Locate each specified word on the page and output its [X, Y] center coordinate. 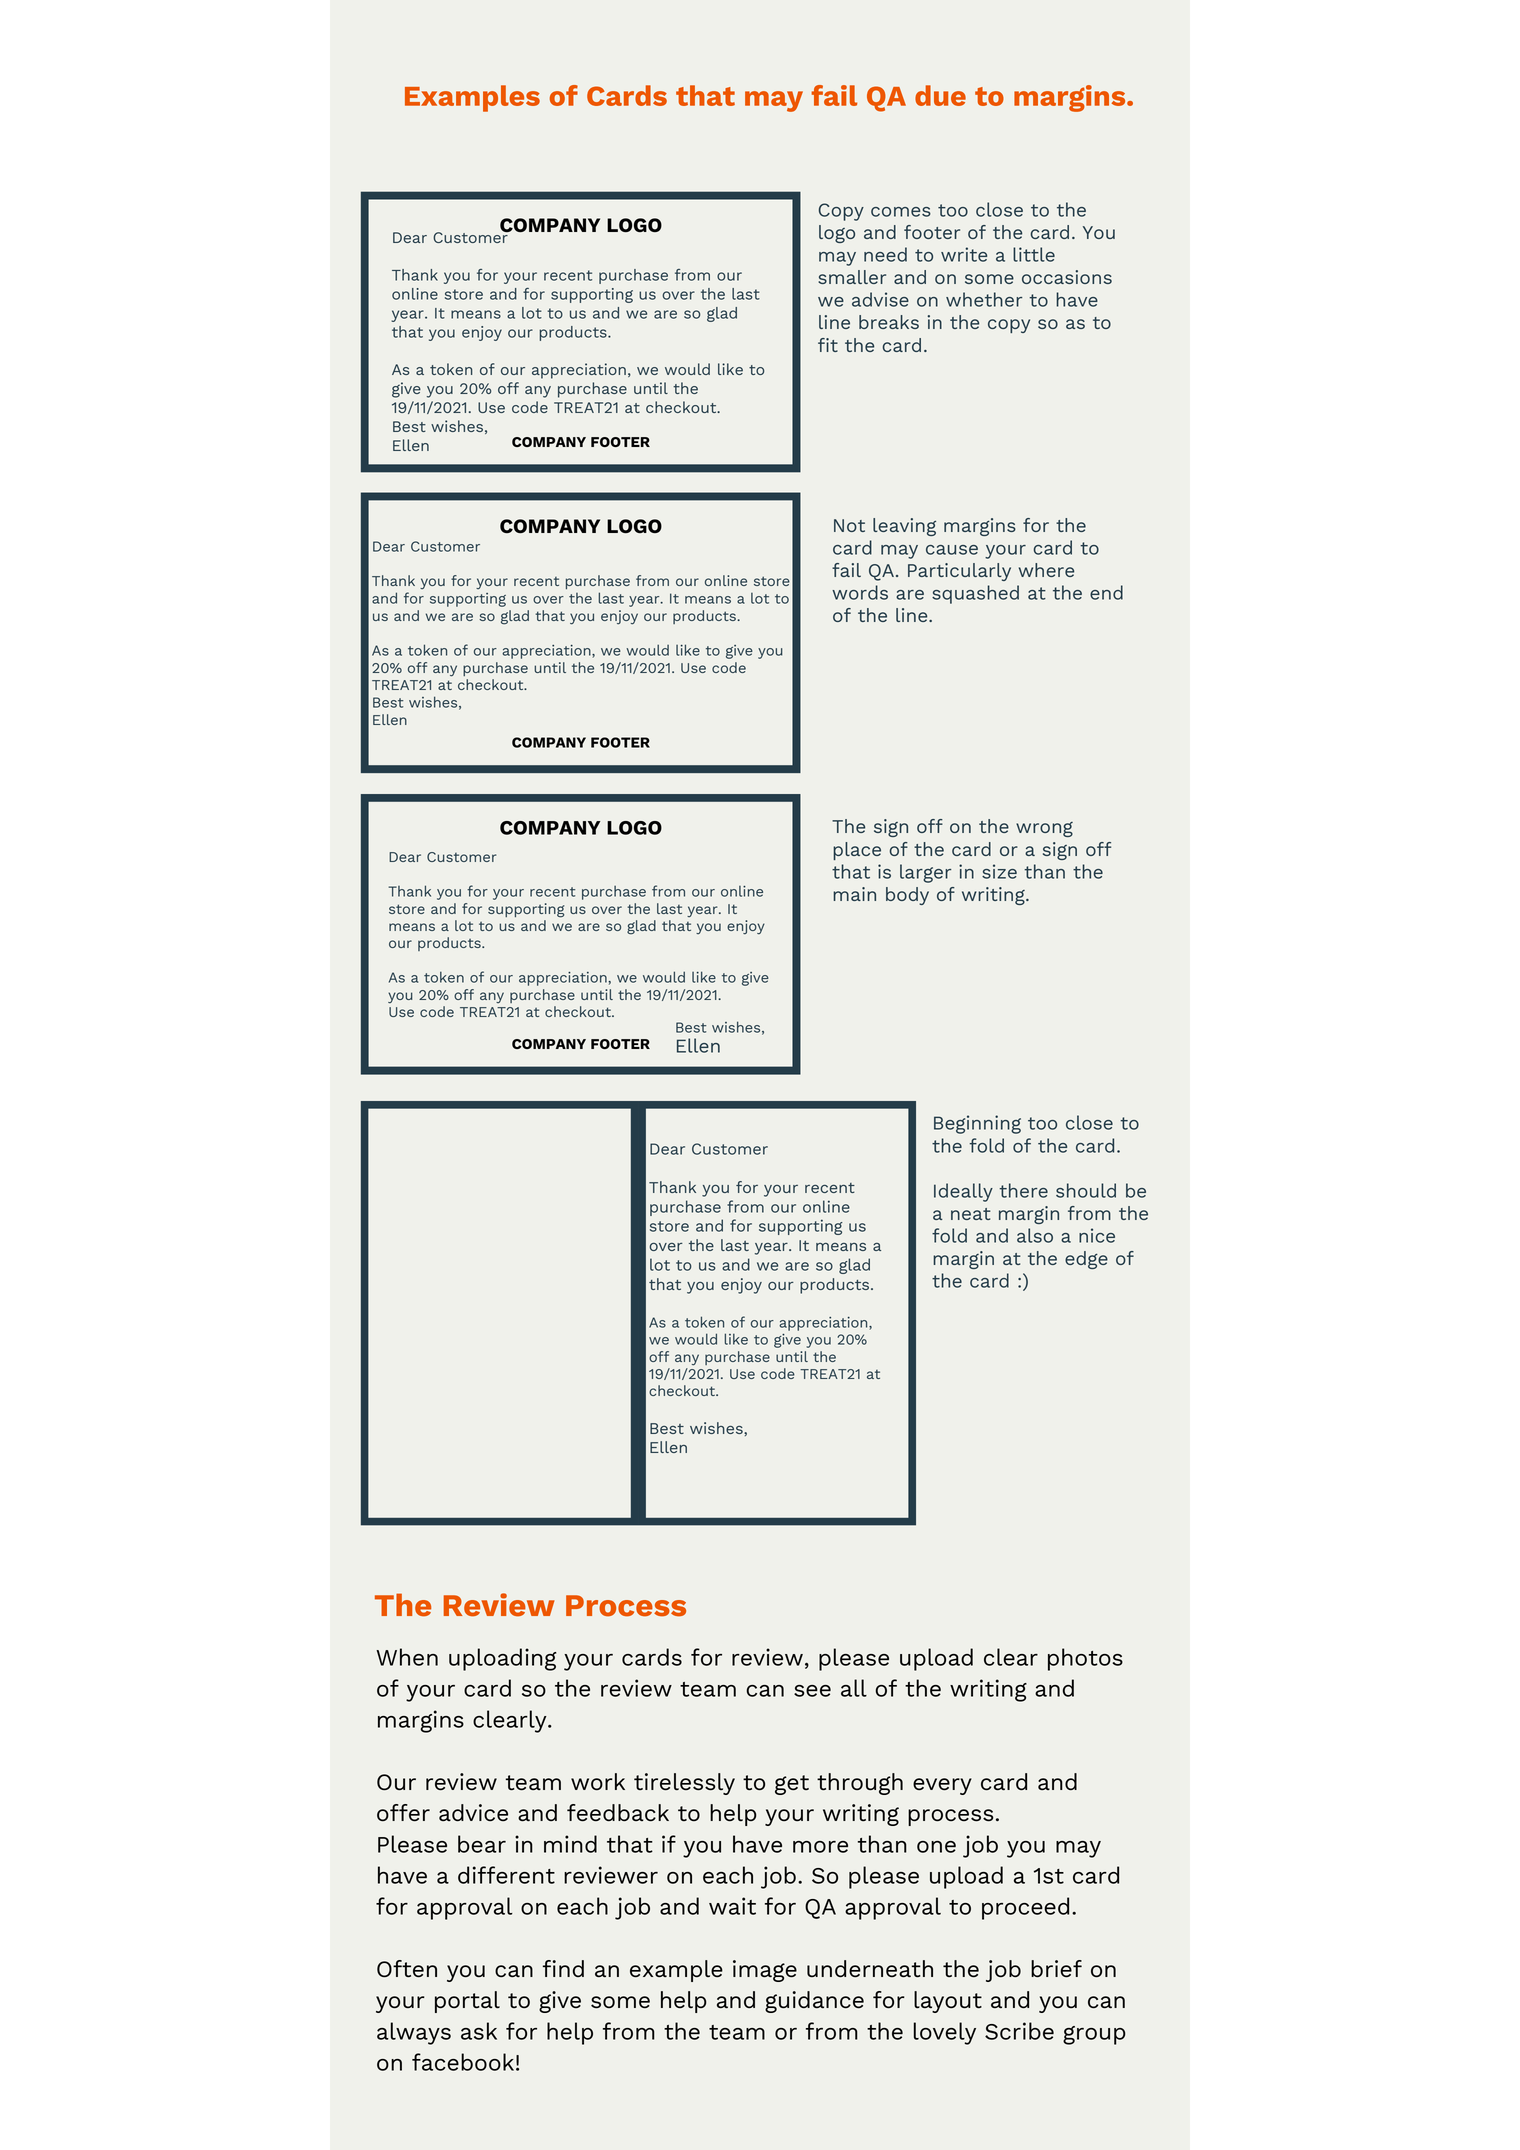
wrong [1044, 829]
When [407, 1657]
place [857, 851]
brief [1056, 1969]
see [812, 1691]
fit [828, 345]
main [854, 894]
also [1035, 1235]
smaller [852, 277]
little [1034, 254]
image [765, 1971]
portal [467, 2002]
